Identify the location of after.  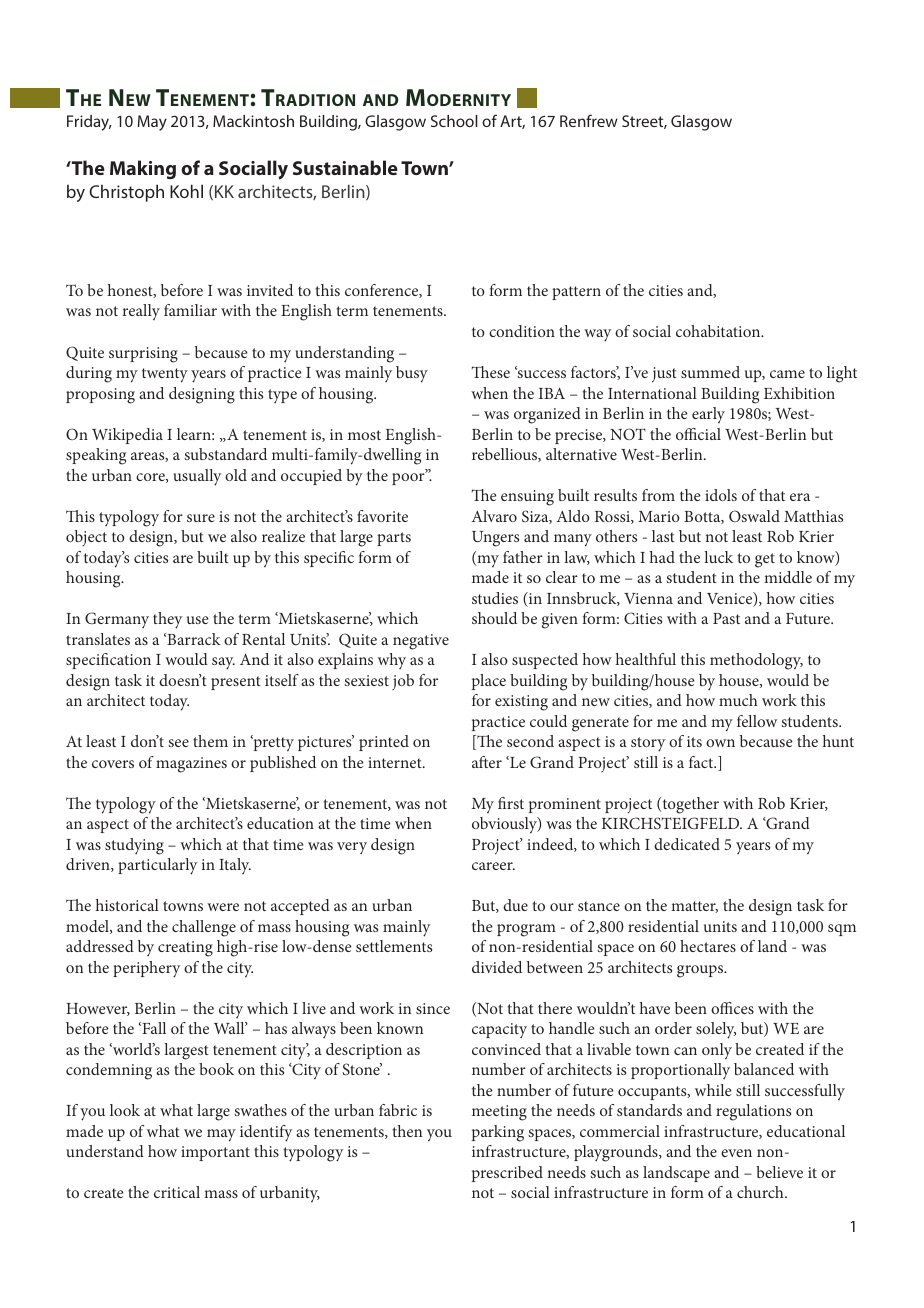
(487, 762).
